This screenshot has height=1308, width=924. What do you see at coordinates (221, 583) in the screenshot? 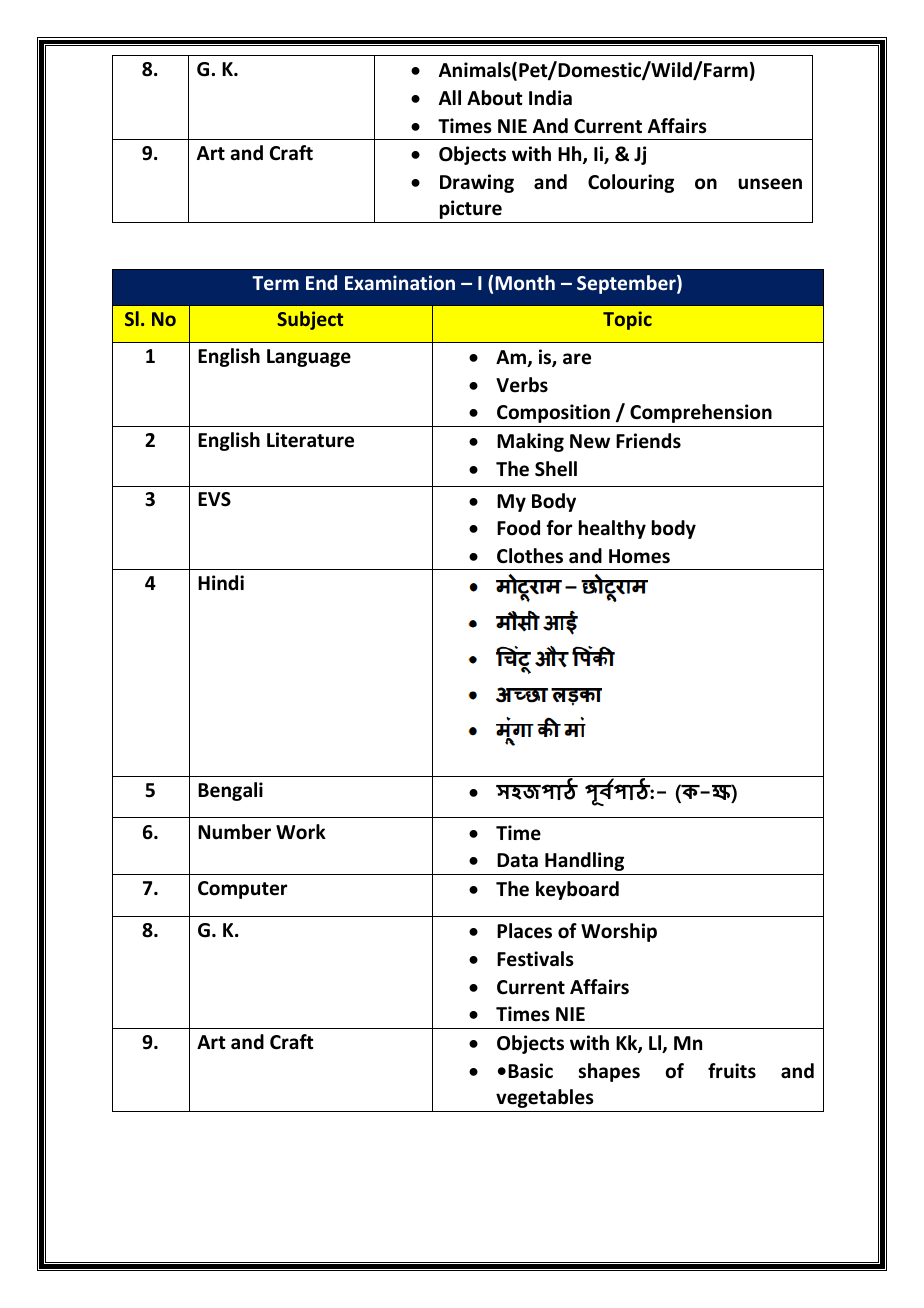
I see `Hindi` at bounding box center [221, 583].
